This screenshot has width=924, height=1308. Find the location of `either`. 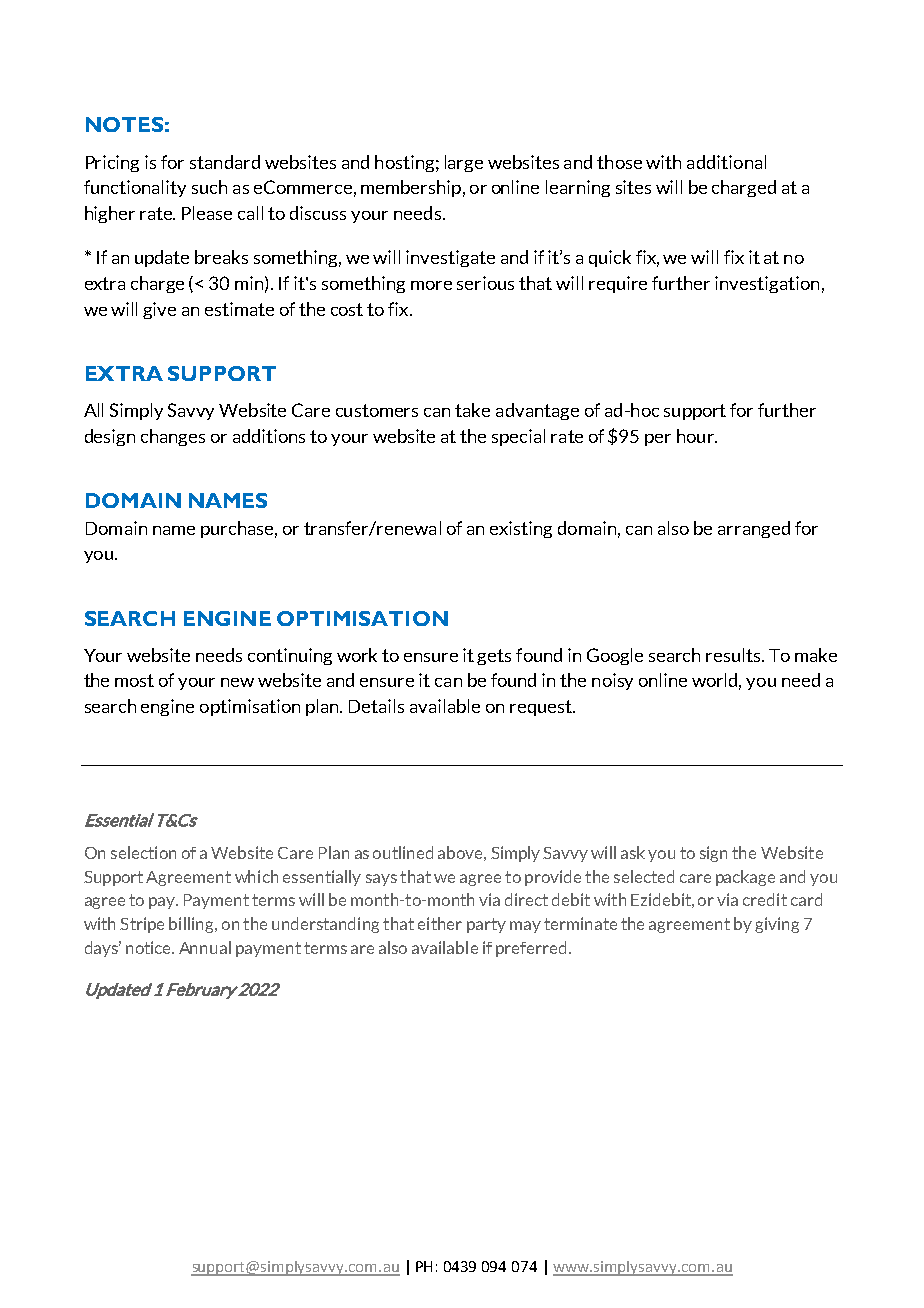

either is located at coordinates (440, 923).
